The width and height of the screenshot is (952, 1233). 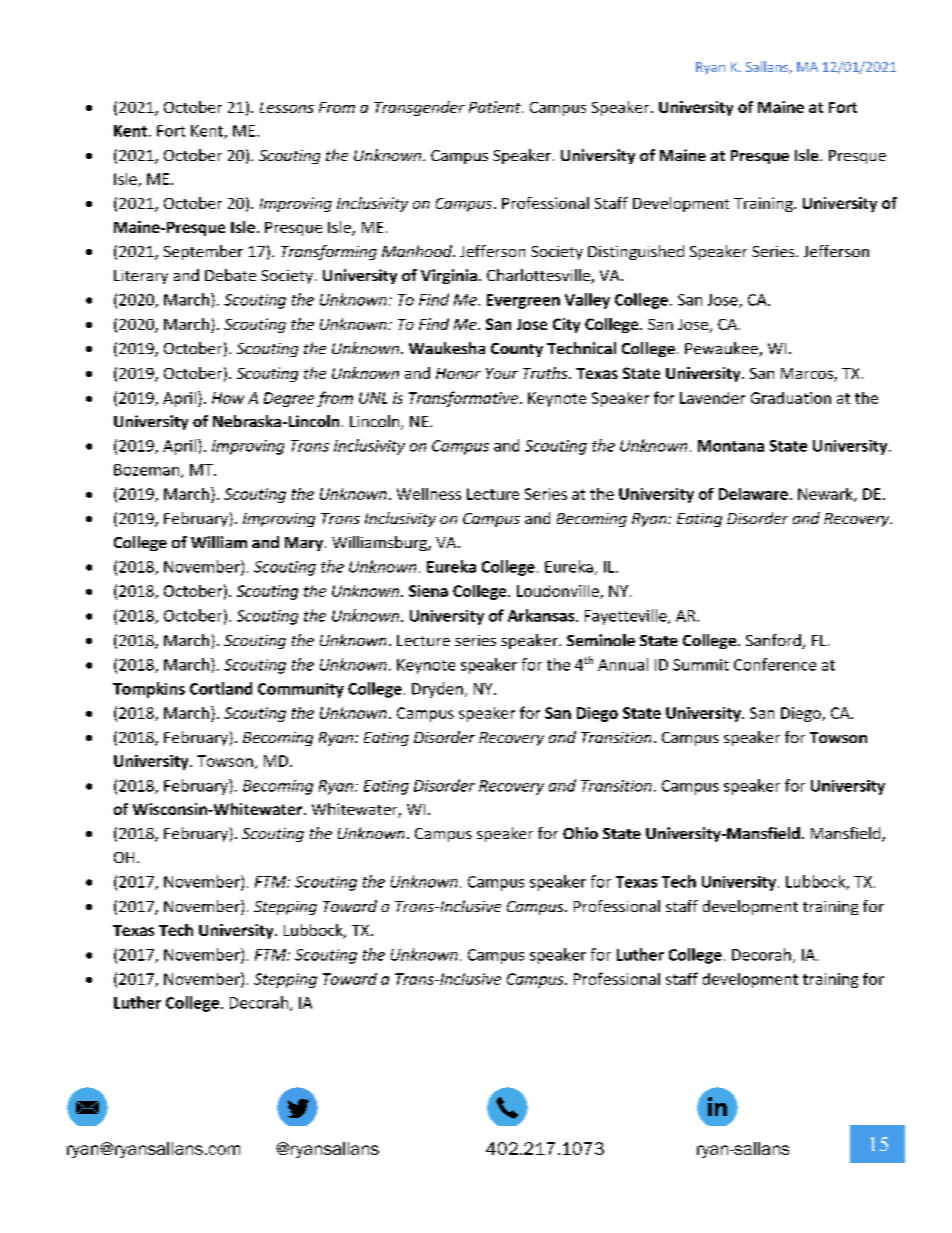 What do you see at coordinates (636, 252) in the screenshot?
I see `Distinguished` at bounding box center [636, 252].
